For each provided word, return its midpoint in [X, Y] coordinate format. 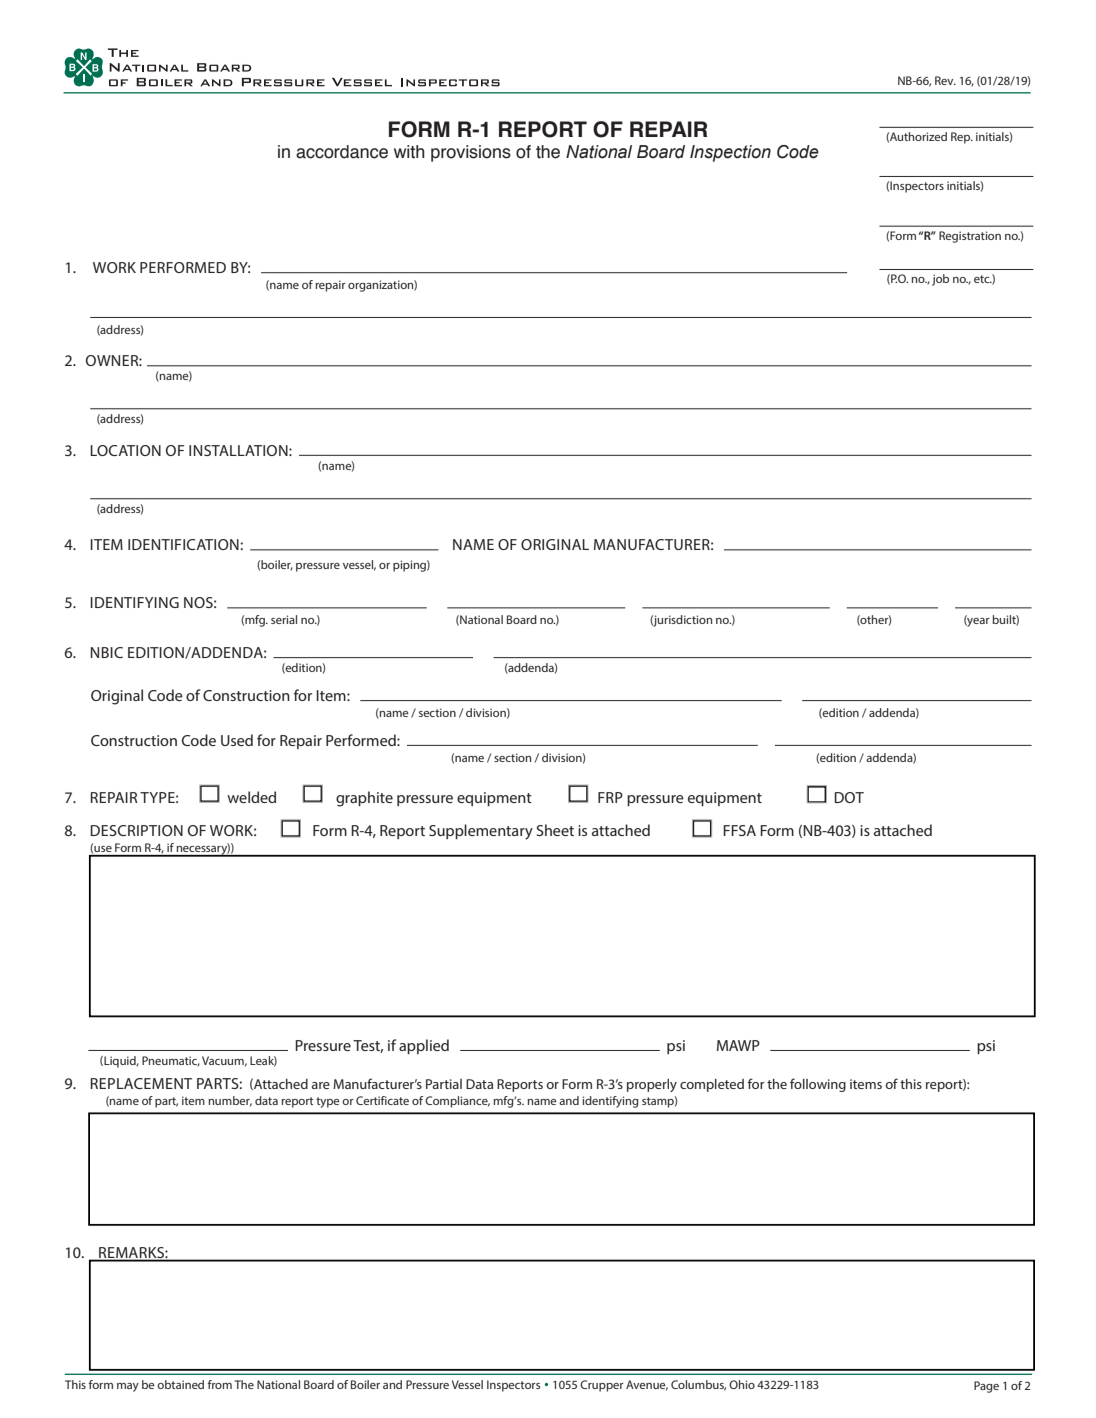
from [220, 1384]
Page [986, 1387]
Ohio [742, 1384]
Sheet [555, 830]
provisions [471, 153]
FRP [610, 797]
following [818, 1085]
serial [284, 619]
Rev [945, 80]
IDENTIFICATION [184, 544]
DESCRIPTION [136, 830]
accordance [342, 152]
